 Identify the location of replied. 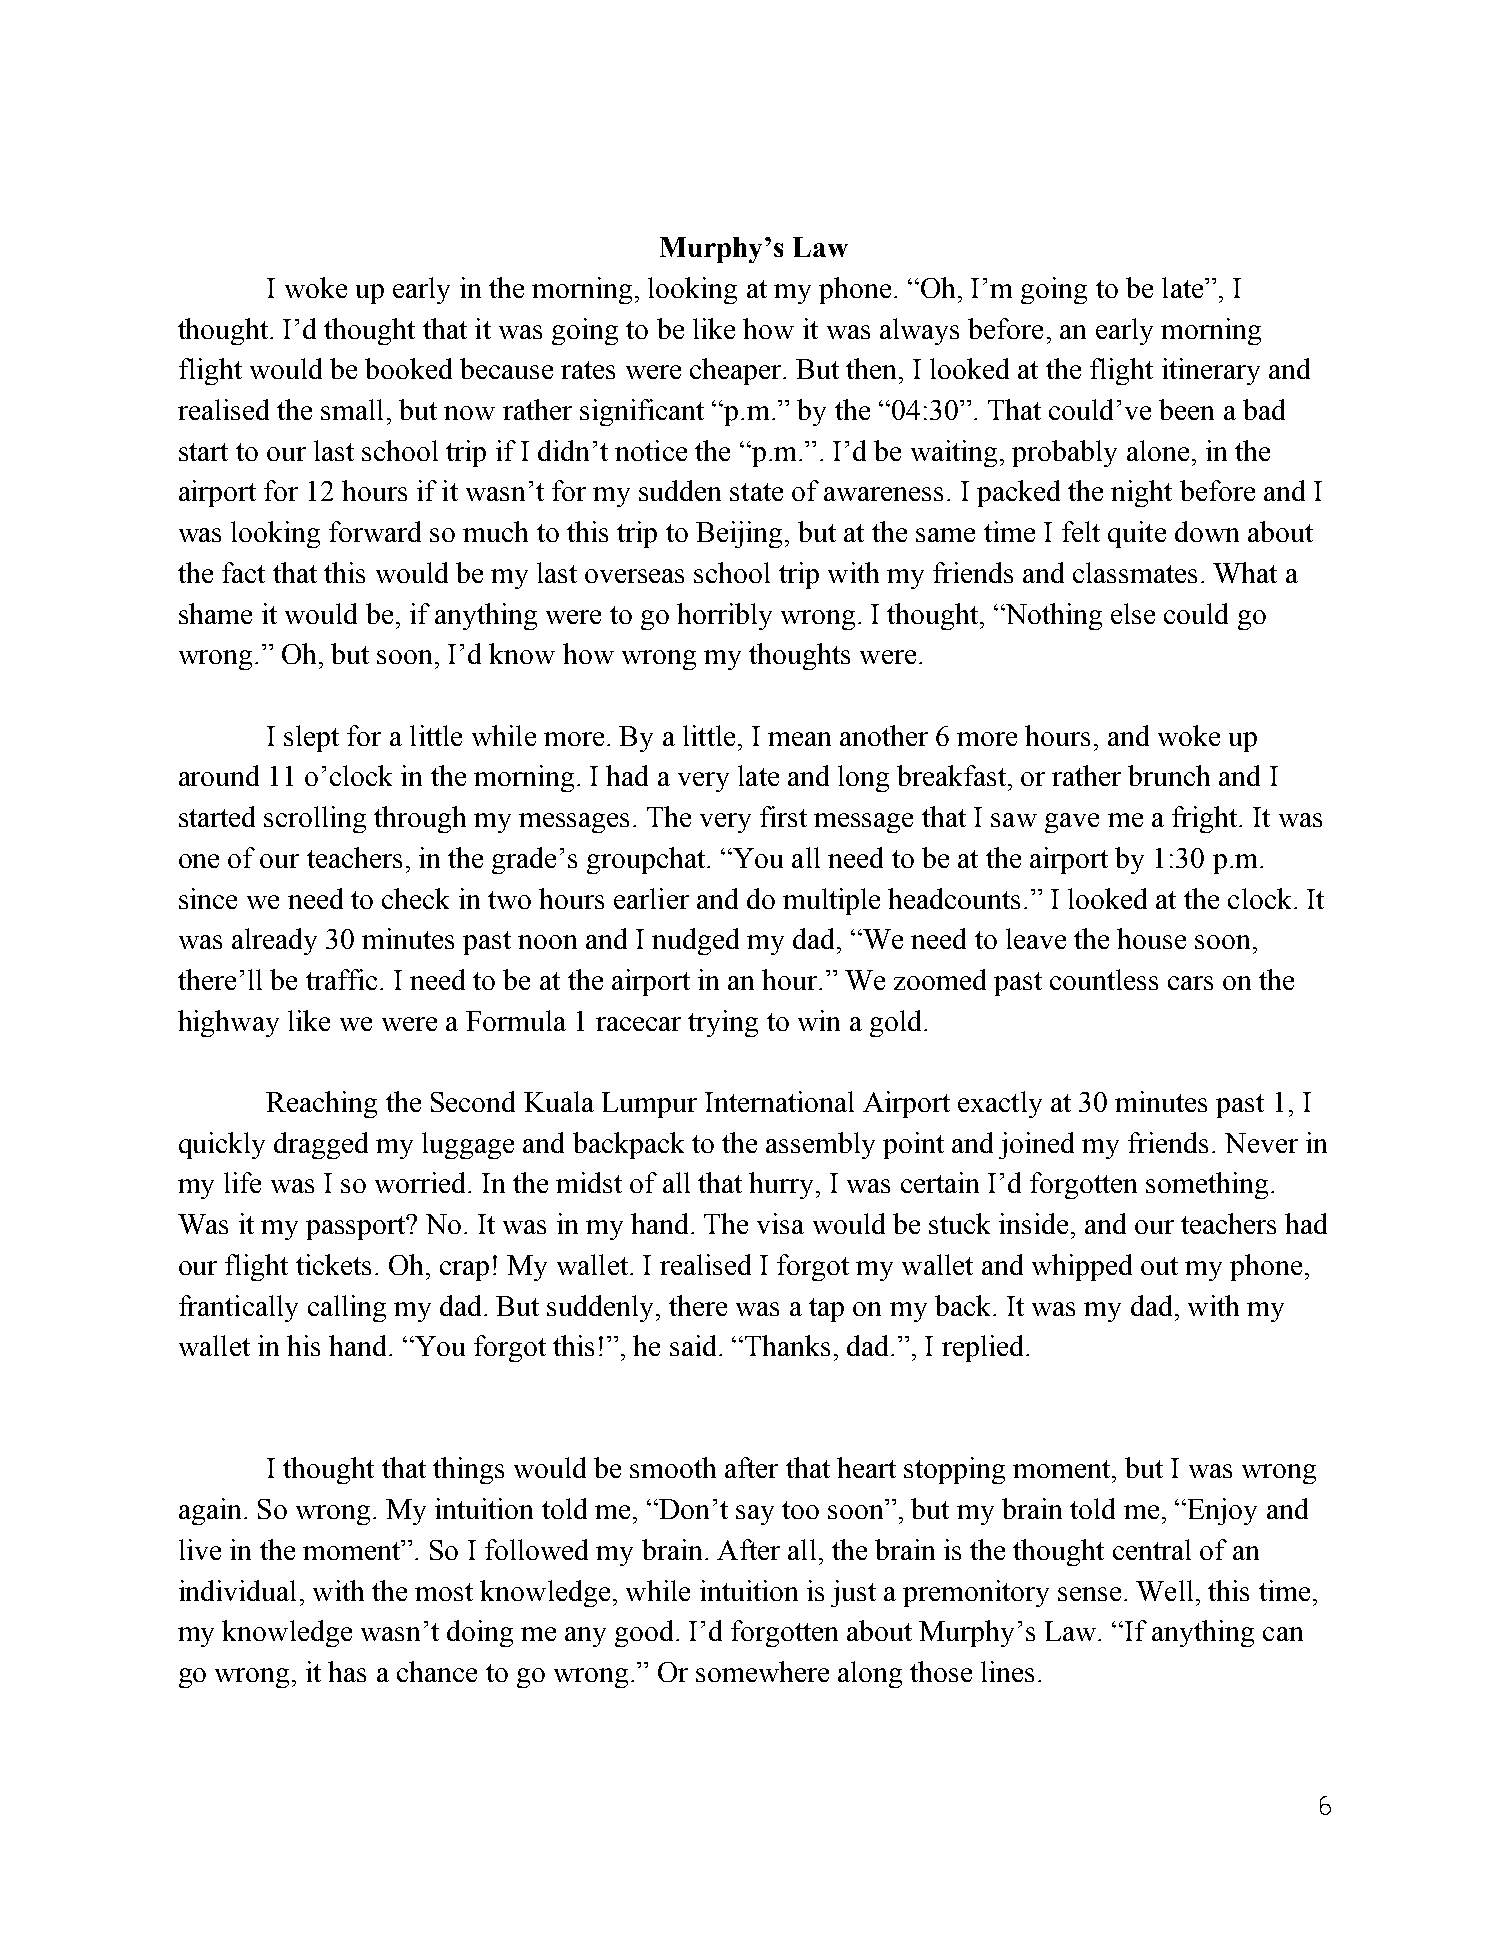
(982, 1348).
